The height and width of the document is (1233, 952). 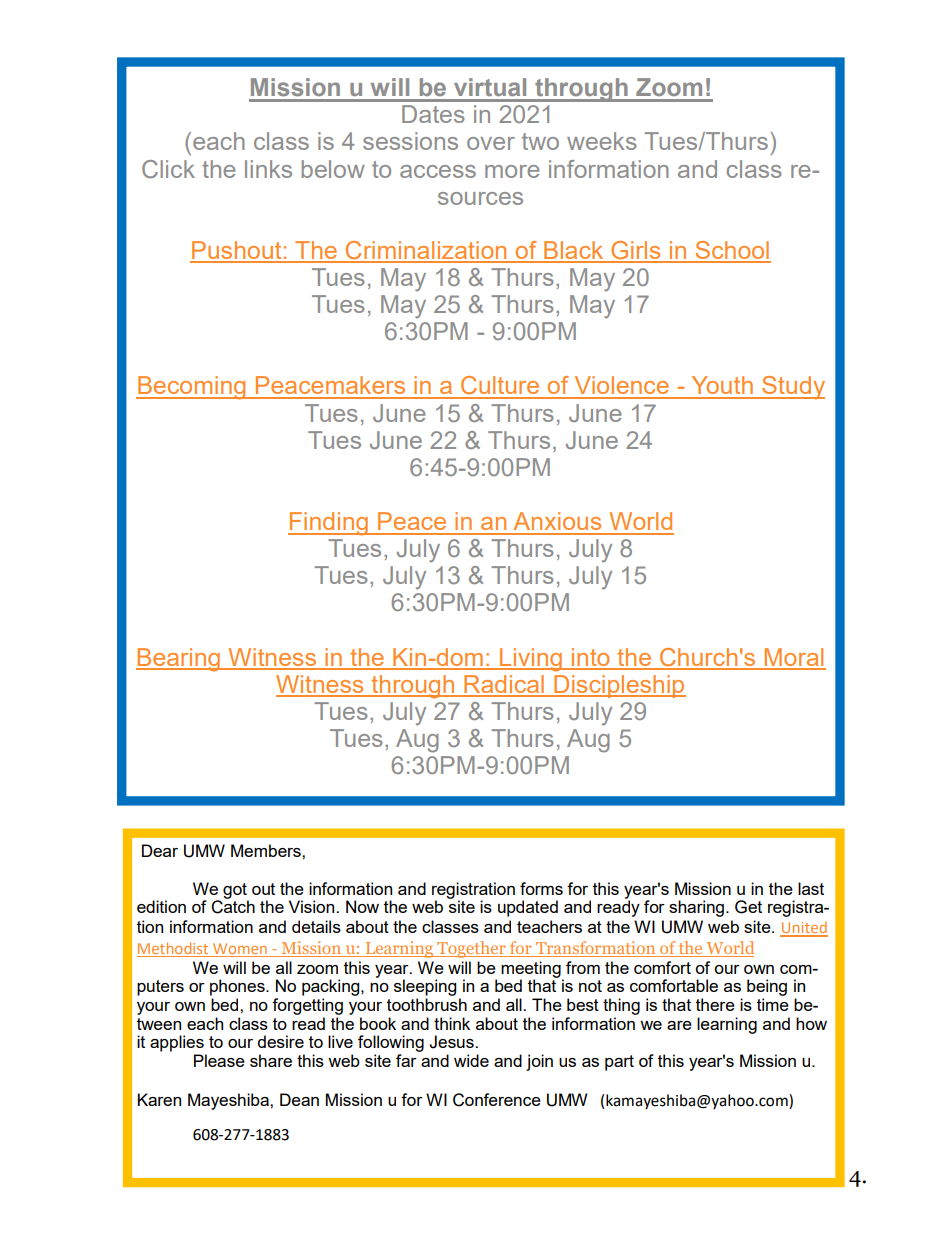 What do you see at coordinates (179, 660) in the document?
I see `Bearing` at bounding box center [179, 660].
